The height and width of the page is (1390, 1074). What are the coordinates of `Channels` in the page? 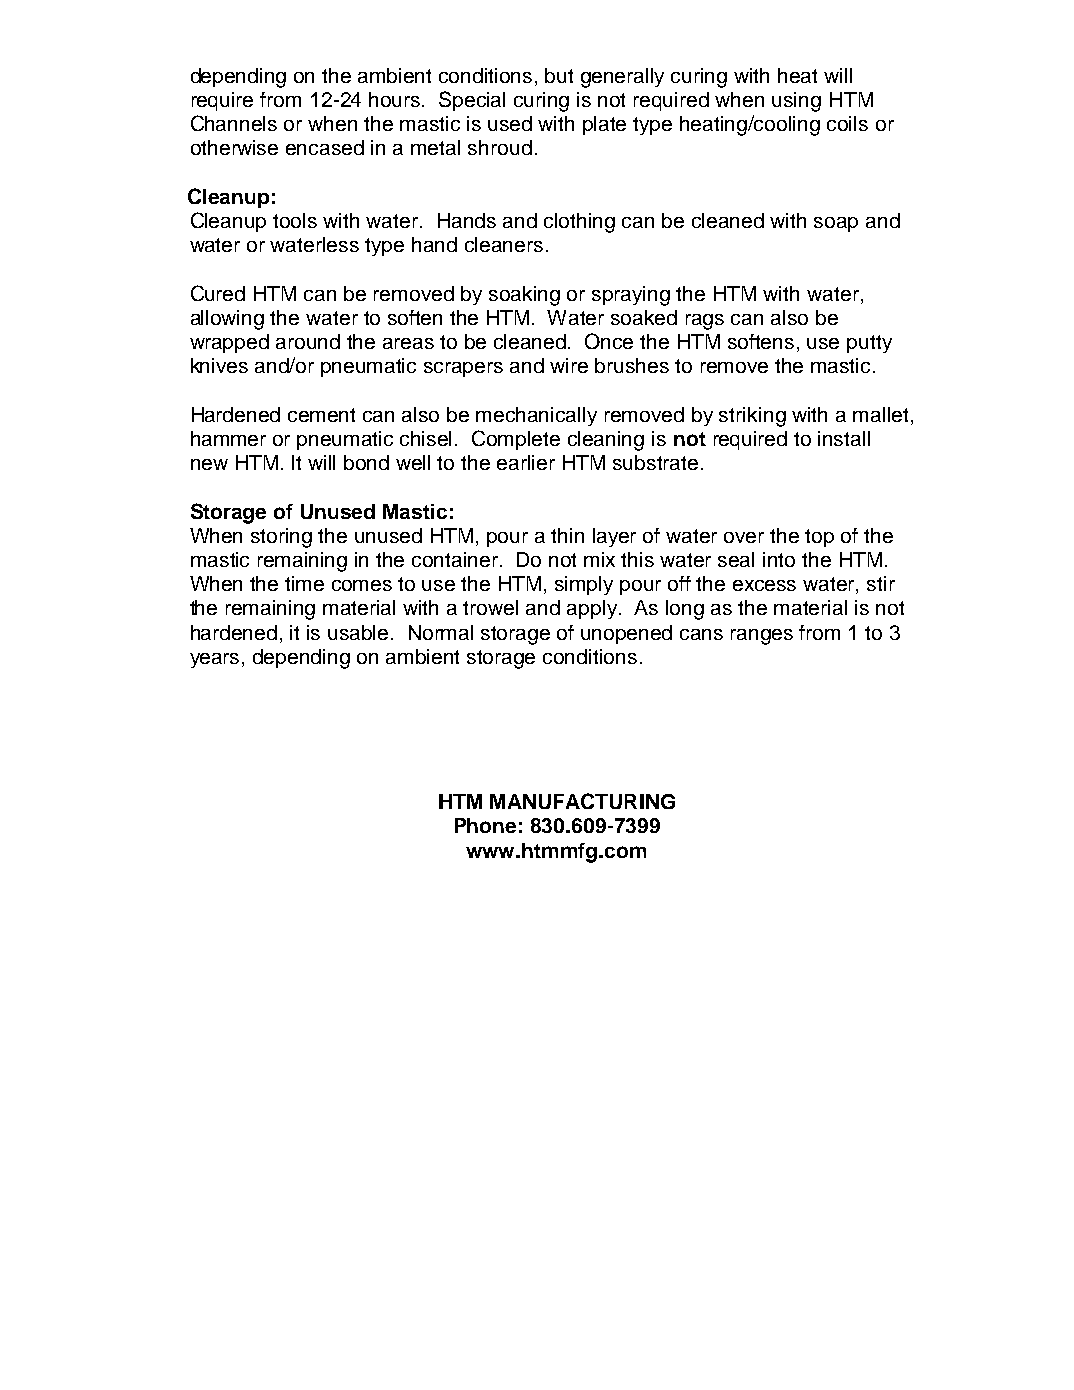 It's located at (234, 123).
